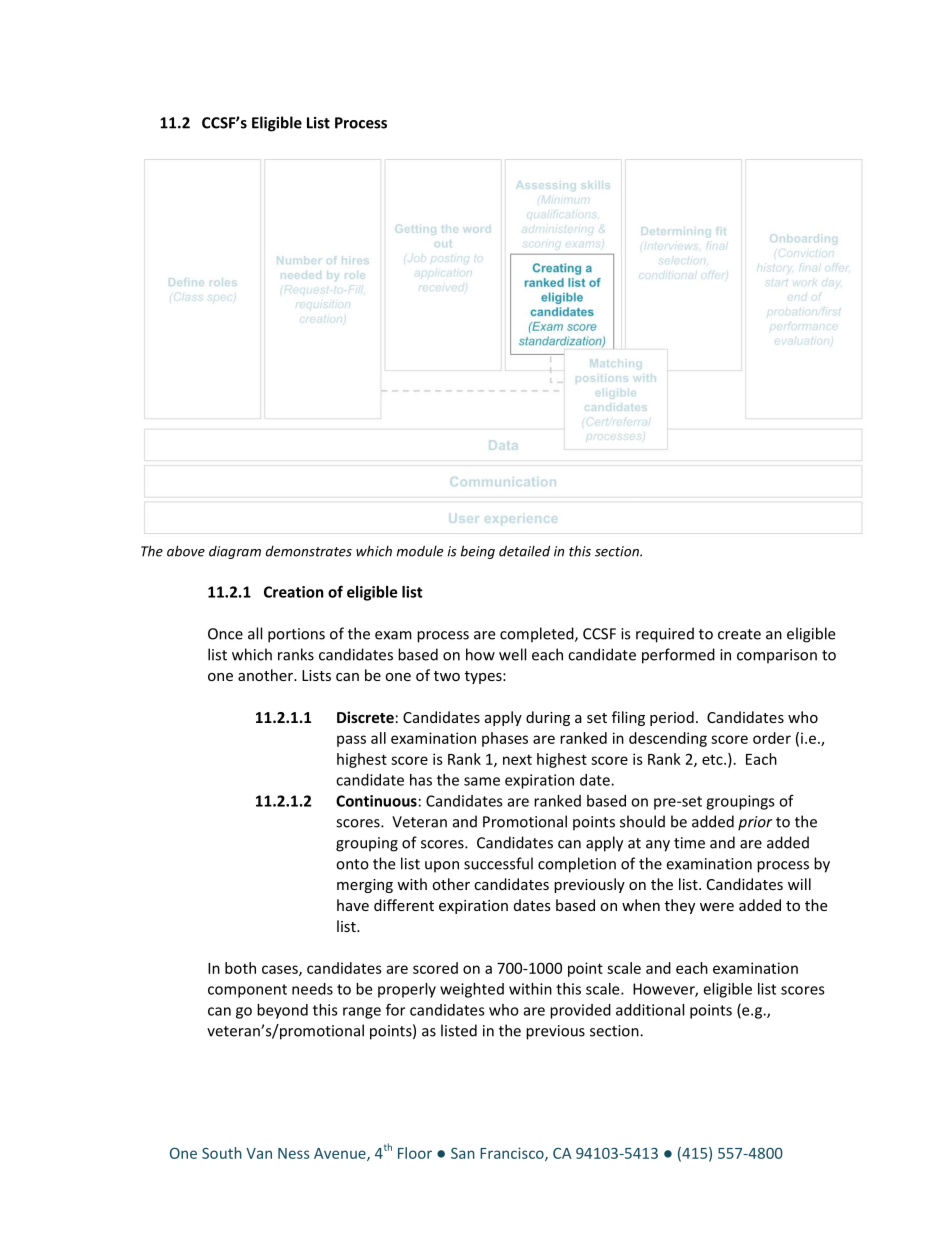 Image resolution: width=952 pixels, height=1233 pixels. Describe the element at coordinates (235, 552) in the image. I see `diagram` at that location.
